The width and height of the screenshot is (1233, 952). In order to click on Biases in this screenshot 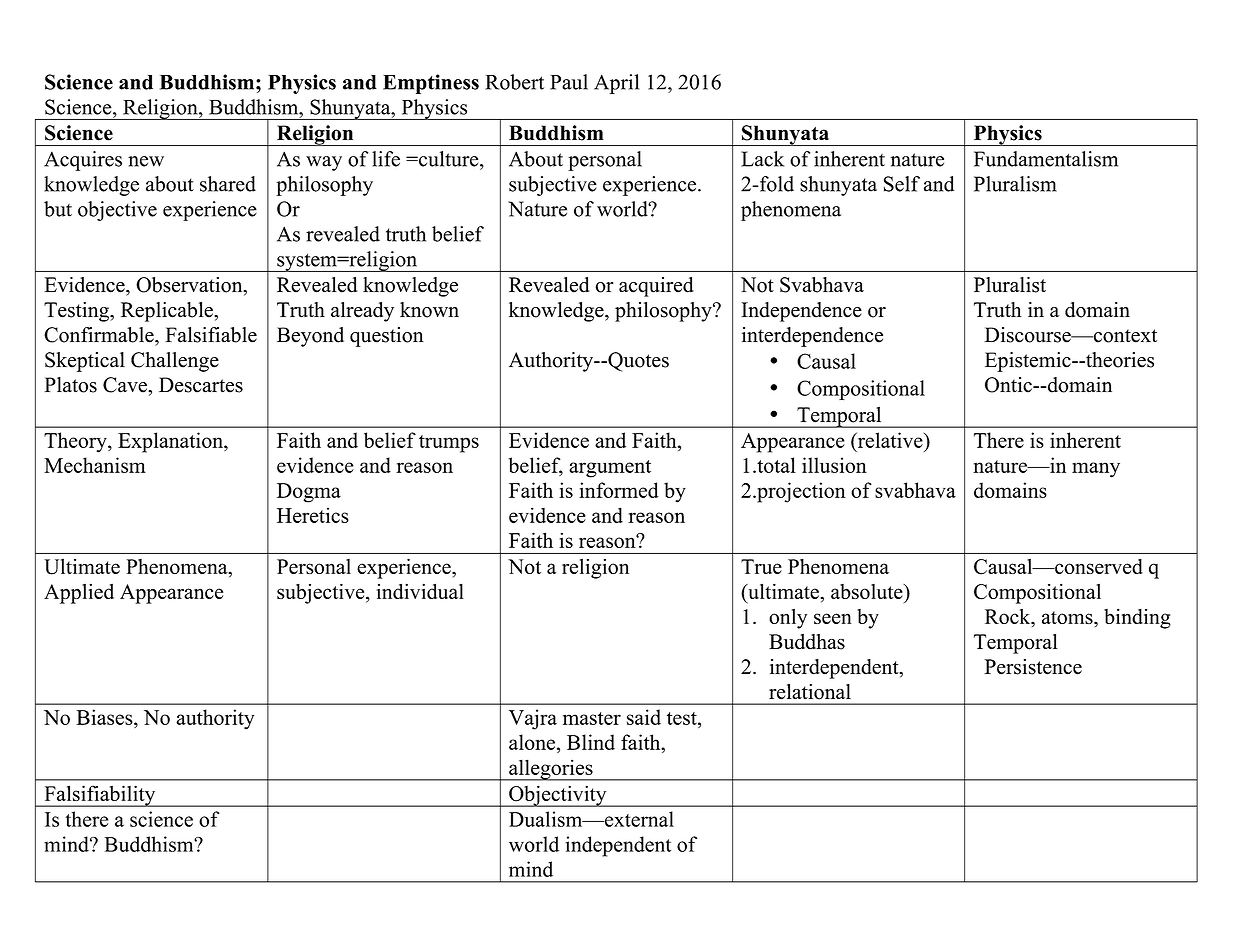, I will do `click(105, 717)`.
